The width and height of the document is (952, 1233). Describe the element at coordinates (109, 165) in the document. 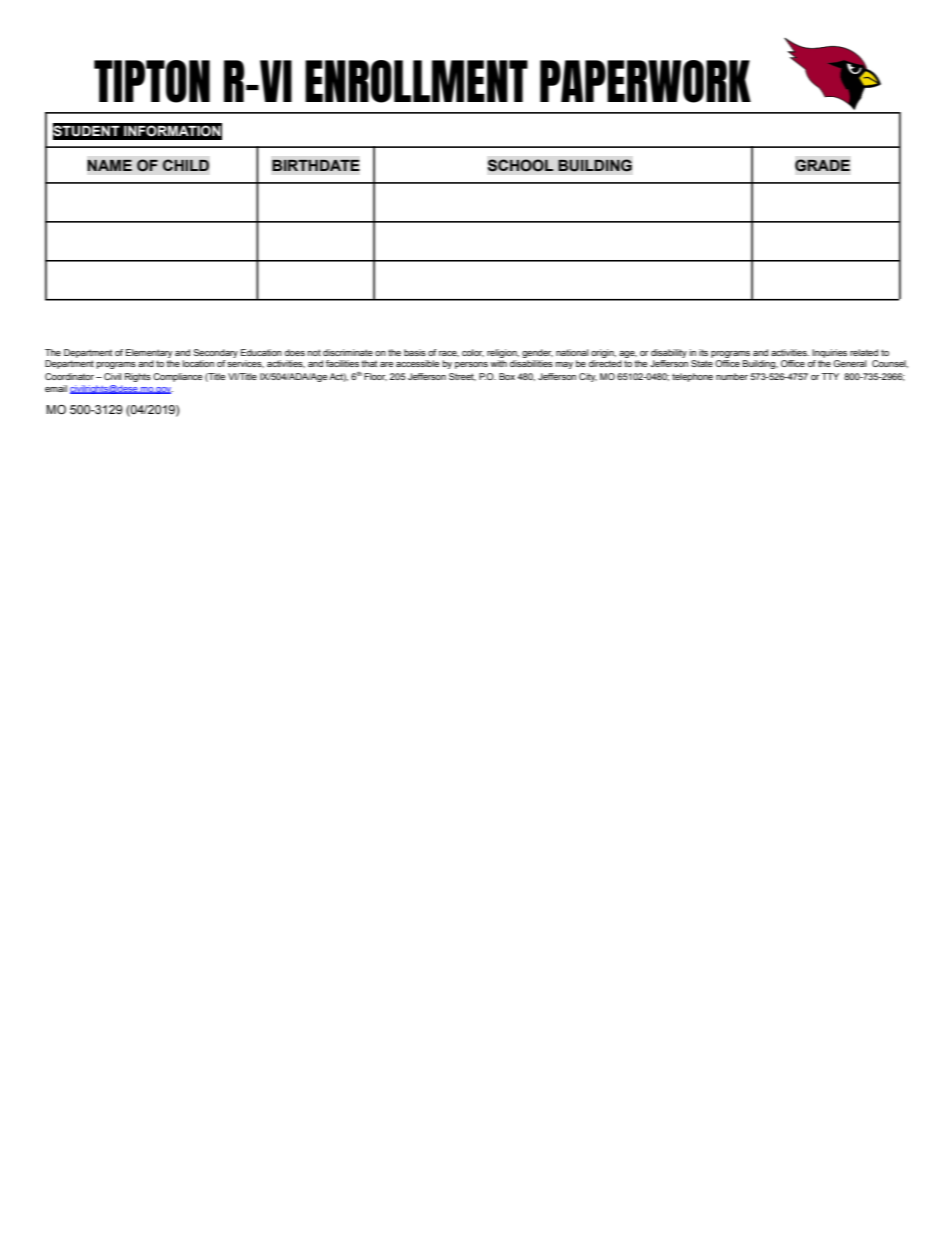

I see `NAME` at that location.
